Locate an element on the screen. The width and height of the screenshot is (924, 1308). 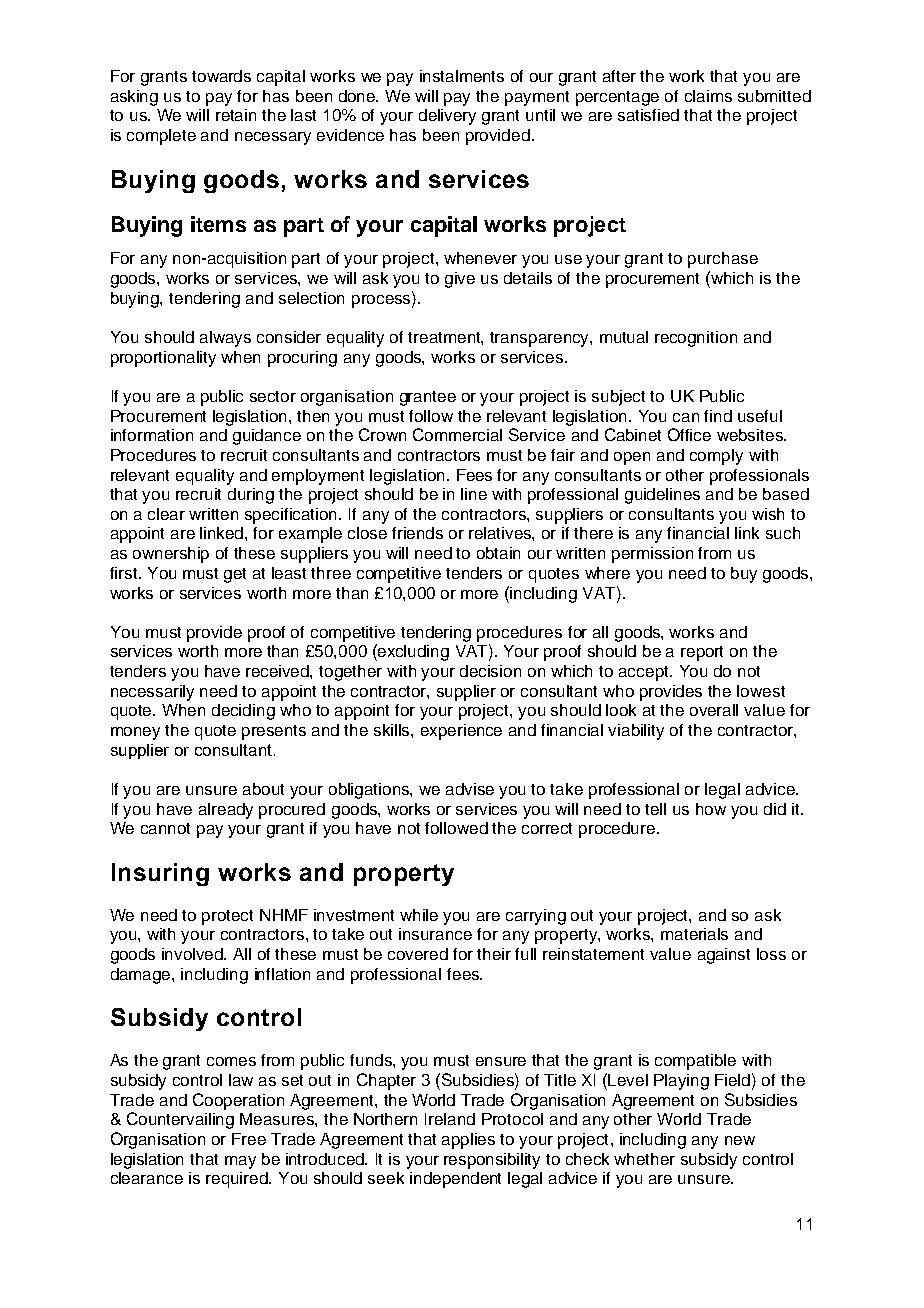
applies is located at coordinates (468, 1141).
